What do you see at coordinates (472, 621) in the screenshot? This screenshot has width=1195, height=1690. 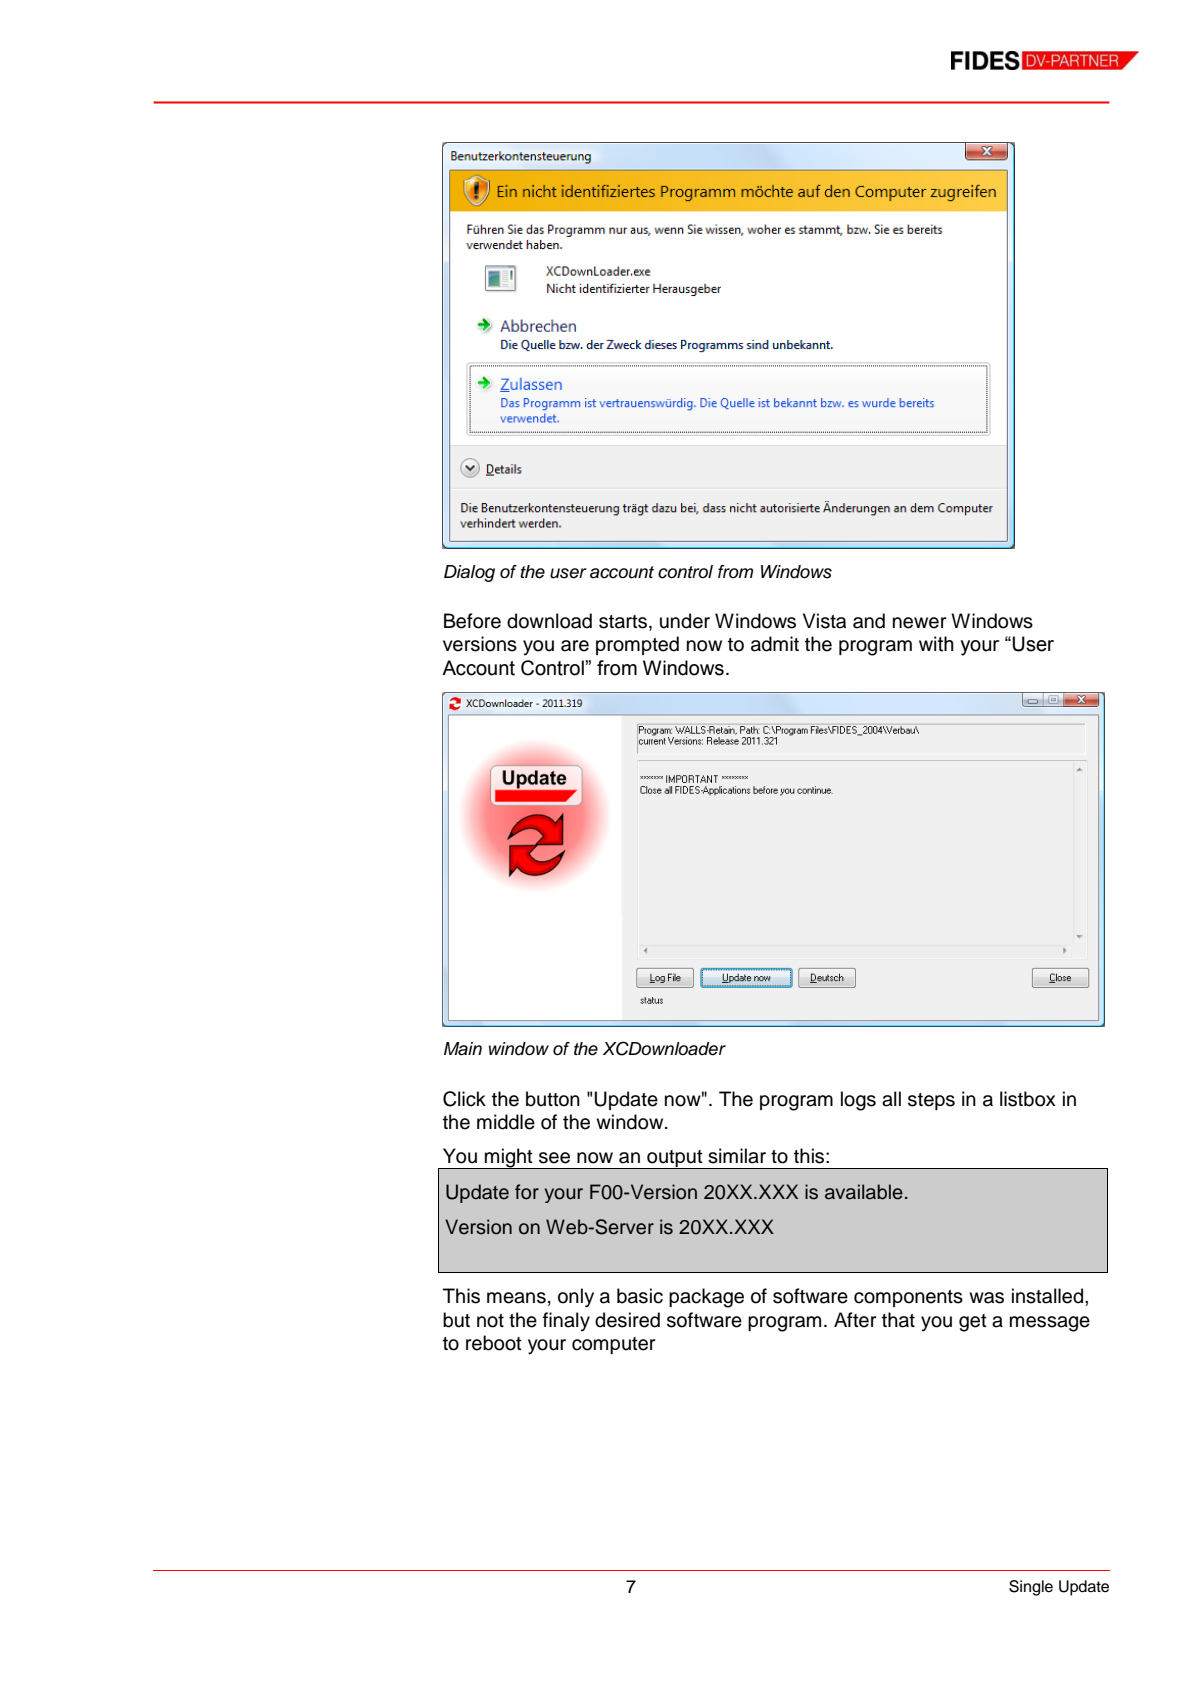 I see `Before` at bounding box center [472, 621].
